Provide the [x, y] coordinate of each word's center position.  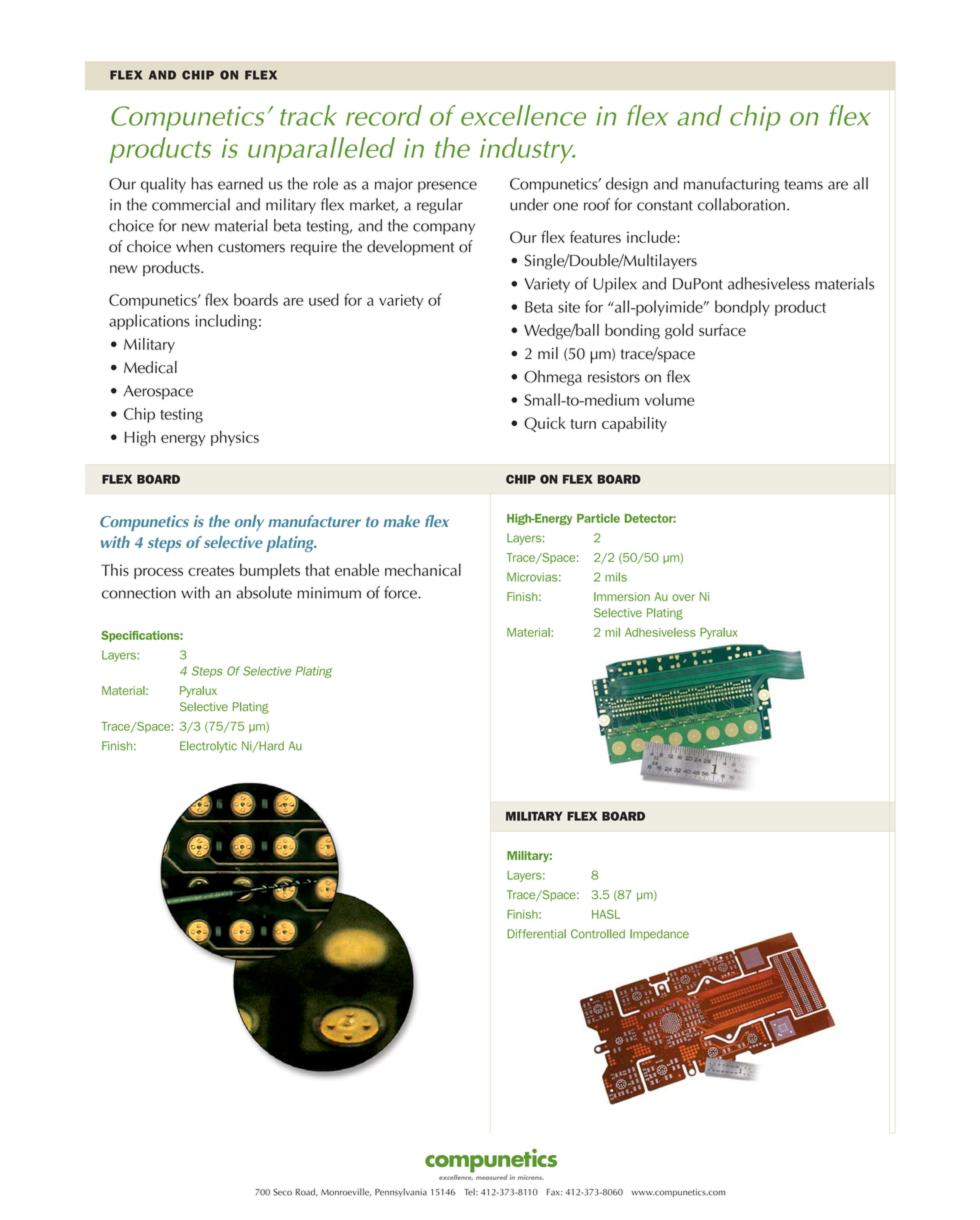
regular [440, 206]
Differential [536, 934]
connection [139, 593]
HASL [606, 914]
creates [211, 571]
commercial [191, 204]
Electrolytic [208, 747]
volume [670, 399]
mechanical [423, 569]
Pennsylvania [401, 1192]
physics [235, 438]
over [683, 597]
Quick [544, 424]
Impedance [659, 935]
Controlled [598, 934]
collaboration [741, 204]
